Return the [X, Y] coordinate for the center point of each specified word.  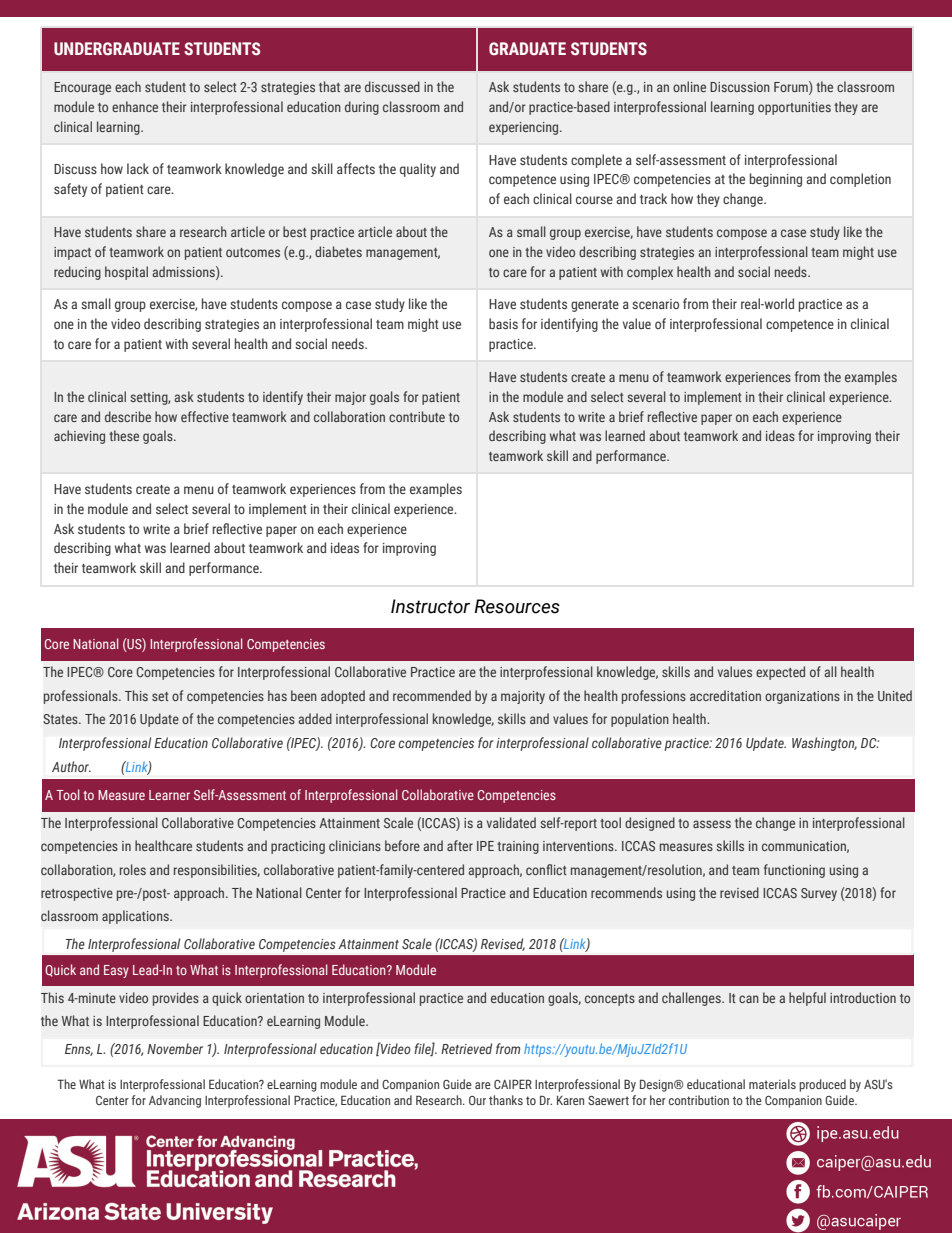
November [175, 1048]
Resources [517, 606]
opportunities [794, 108]
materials [772, 1084]
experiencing [525, 128]
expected [780, 673]
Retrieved [466, 1048]
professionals [82, 697]
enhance [135, 106]
